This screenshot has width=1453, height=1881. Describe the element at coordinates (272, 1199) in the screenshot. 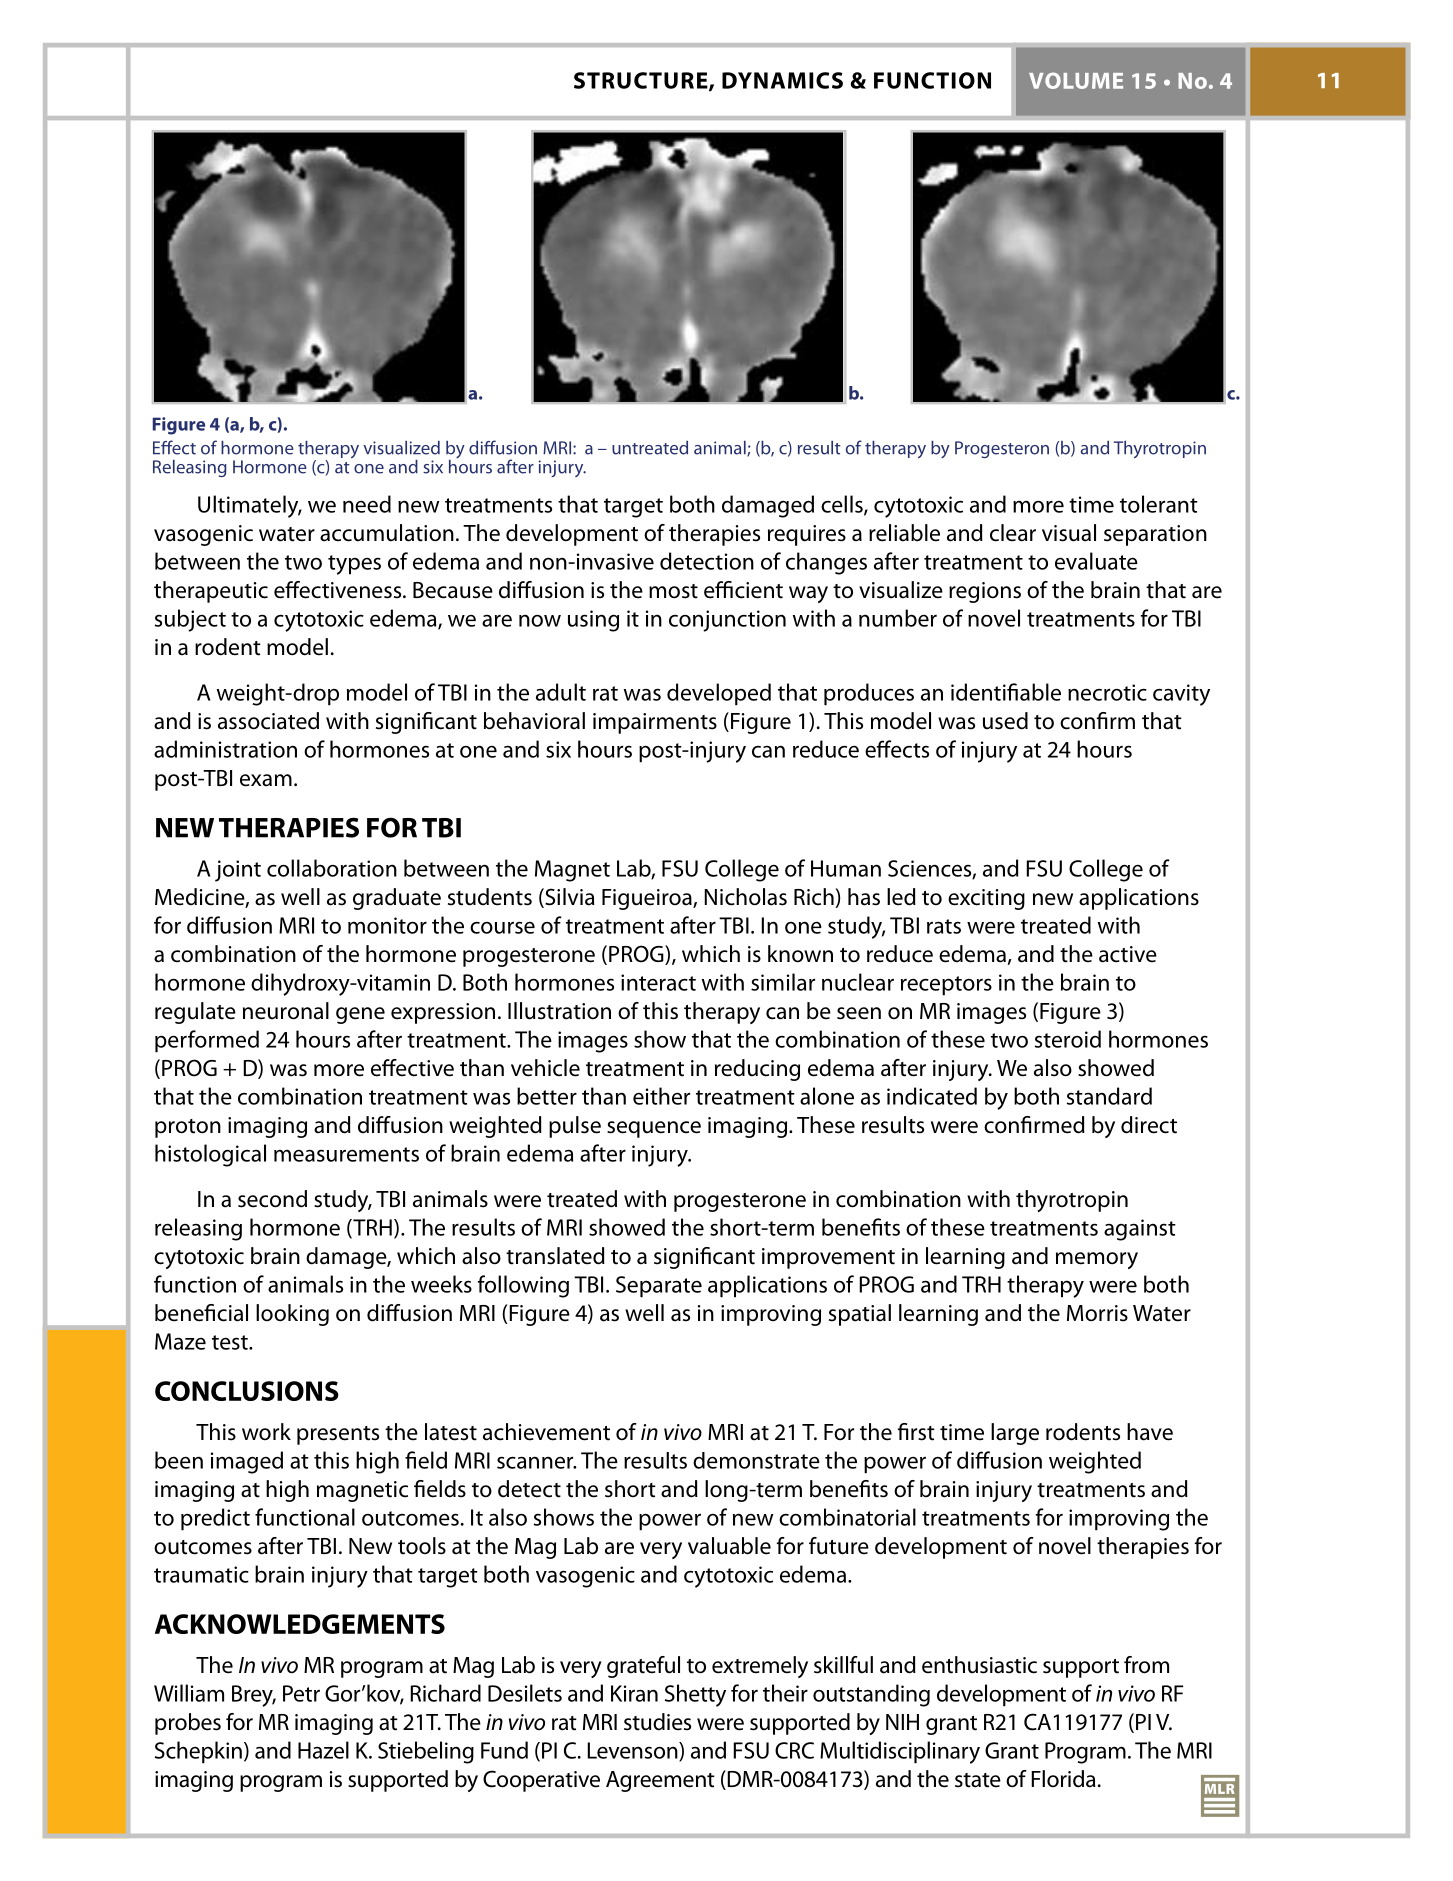

I see `second` at that location.
